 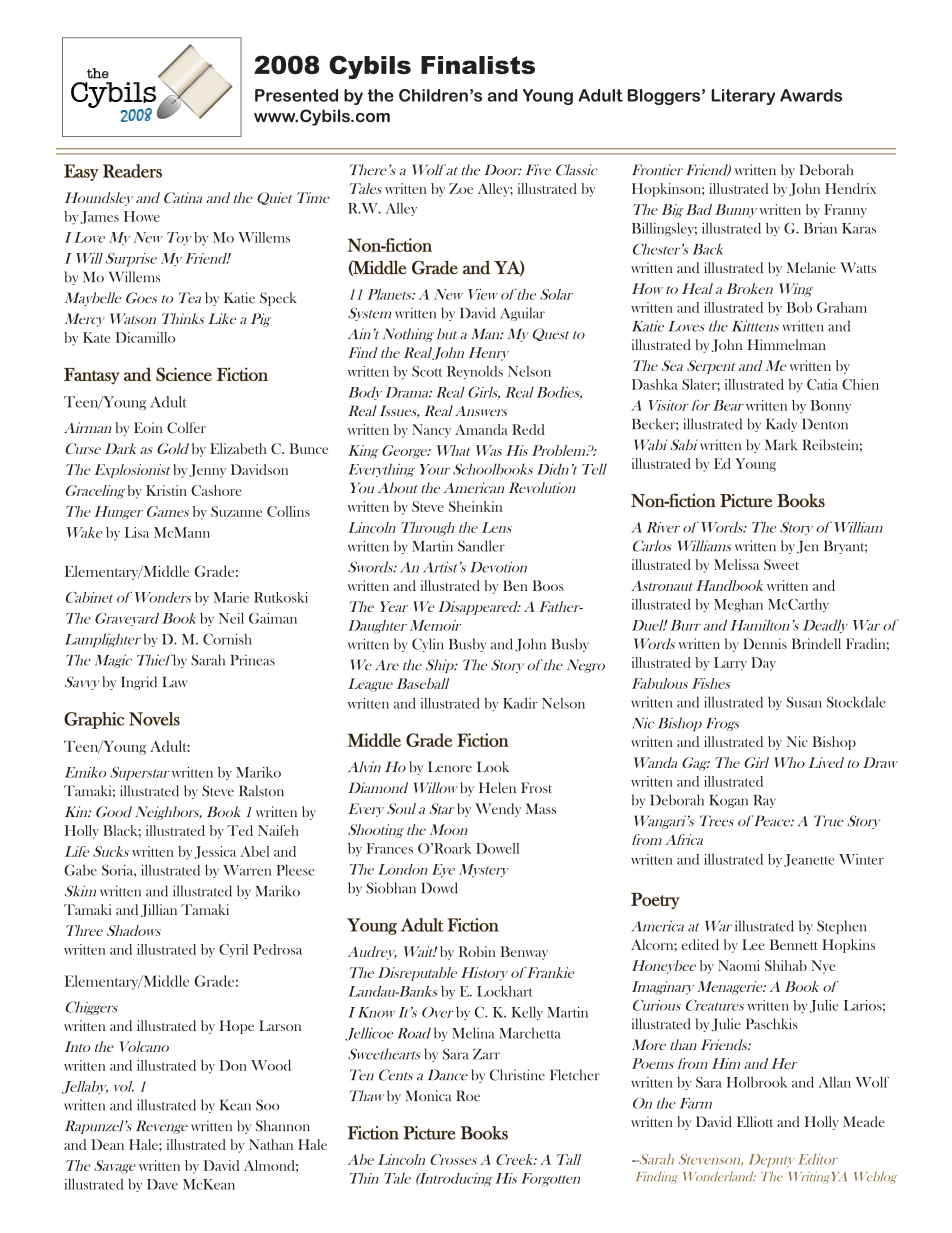 I want to click on Boos, so click(x=548, y=585).
